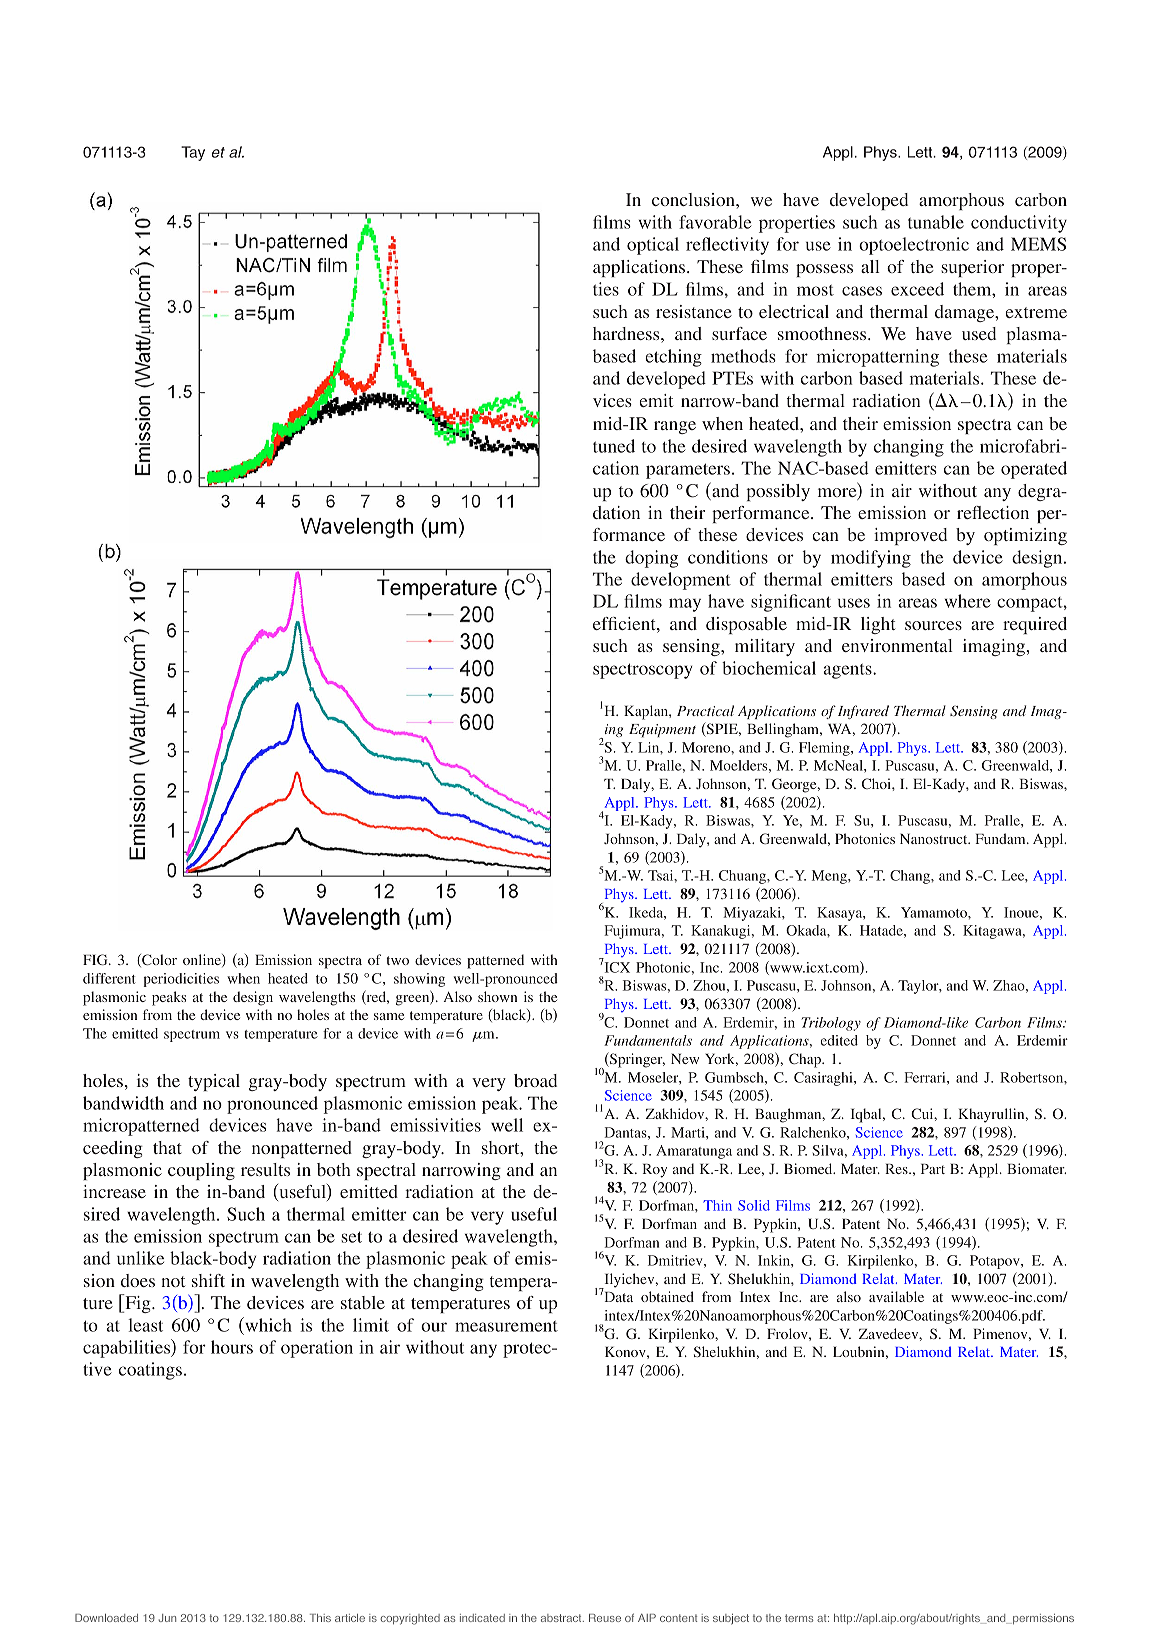 This image has height=1628, width=1151. I want to click on online, so click(203, 960).
